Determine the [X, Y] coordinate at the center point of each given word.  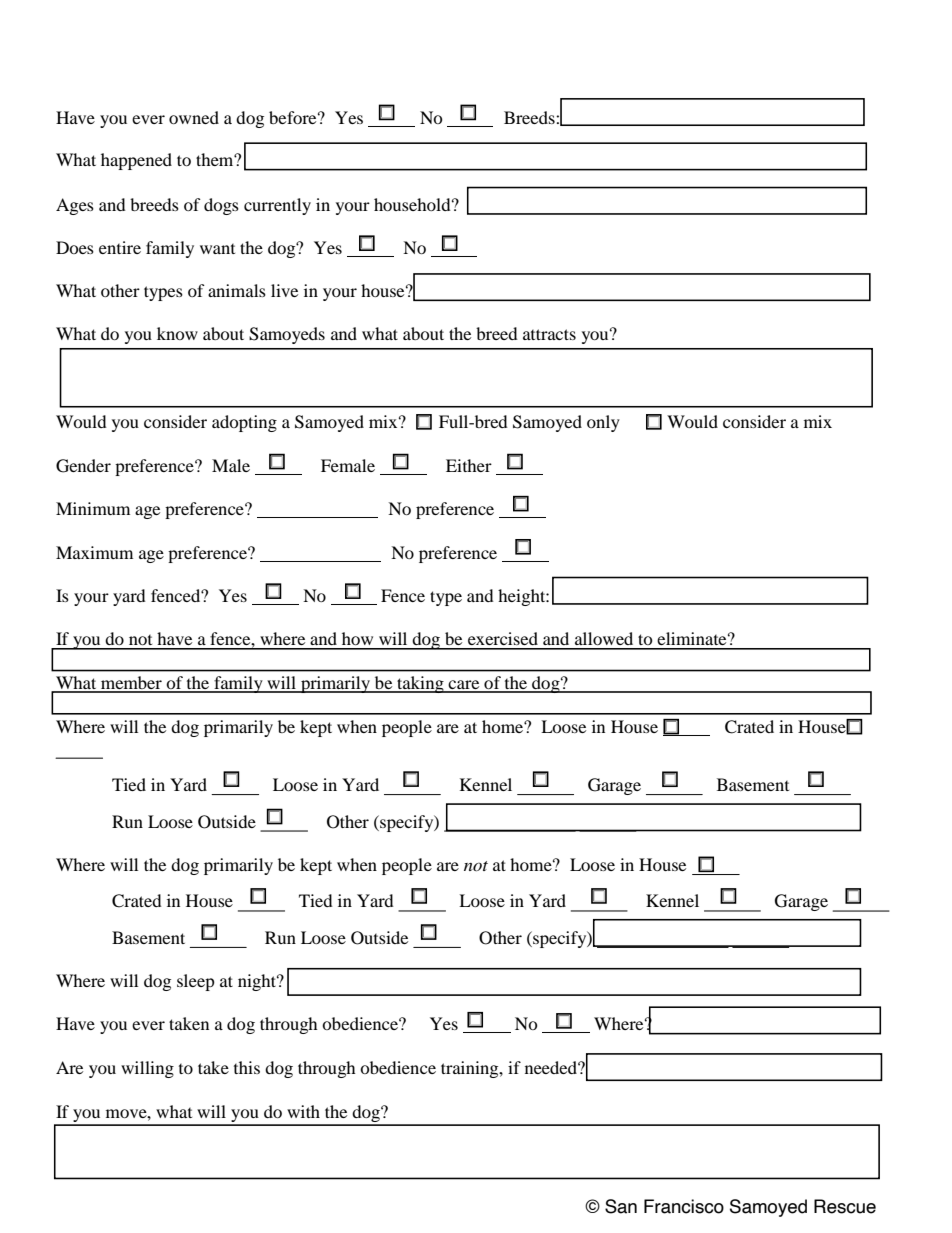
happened [136, 161]
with [303, 1111]
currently [277, 206]
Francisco [684, 1206]
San [621, 1206]
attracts [549, 334]
